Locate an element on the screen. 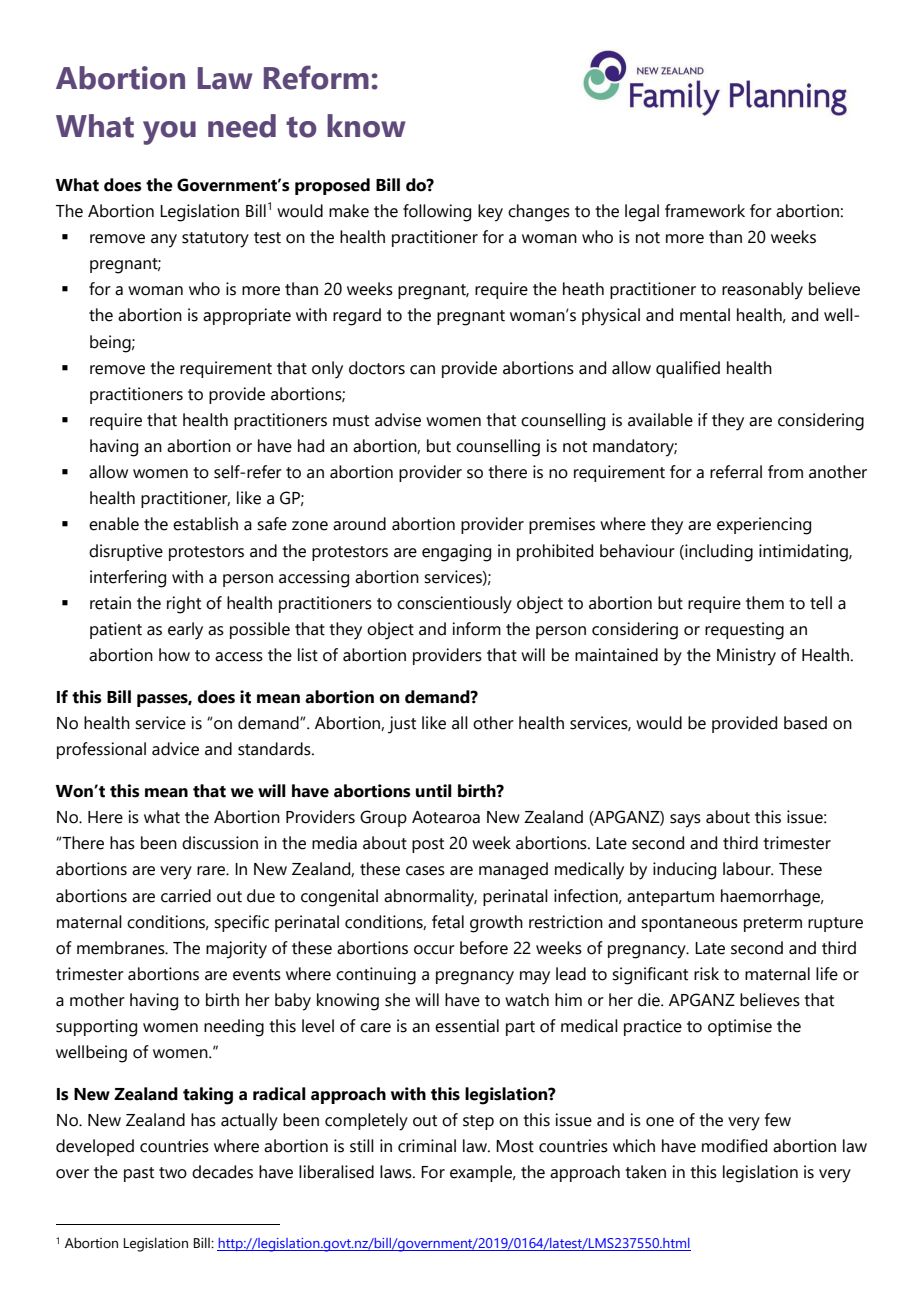 This screenshot has height=1308, width=924. qualified is located at coordinates (688, 369).
